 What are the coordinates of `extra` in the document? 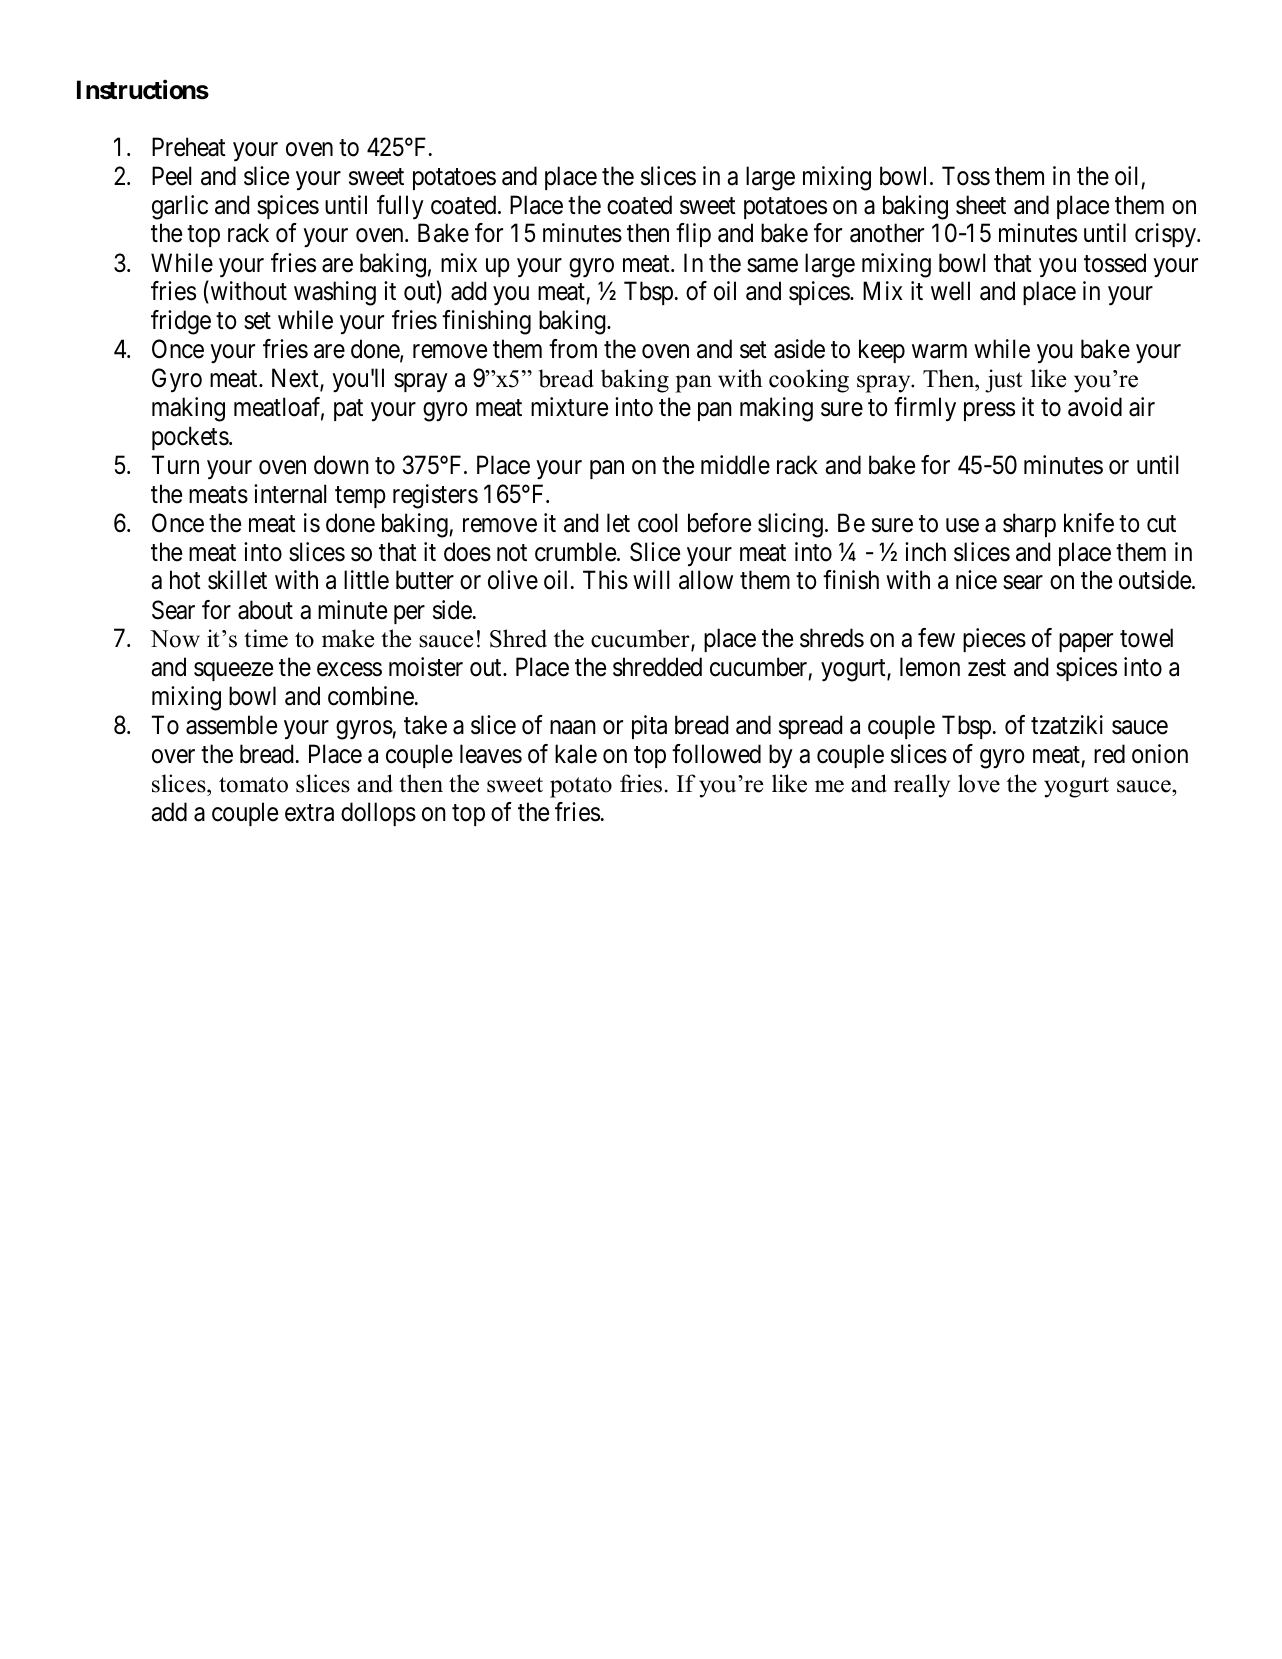 It's located at (309, 813).
